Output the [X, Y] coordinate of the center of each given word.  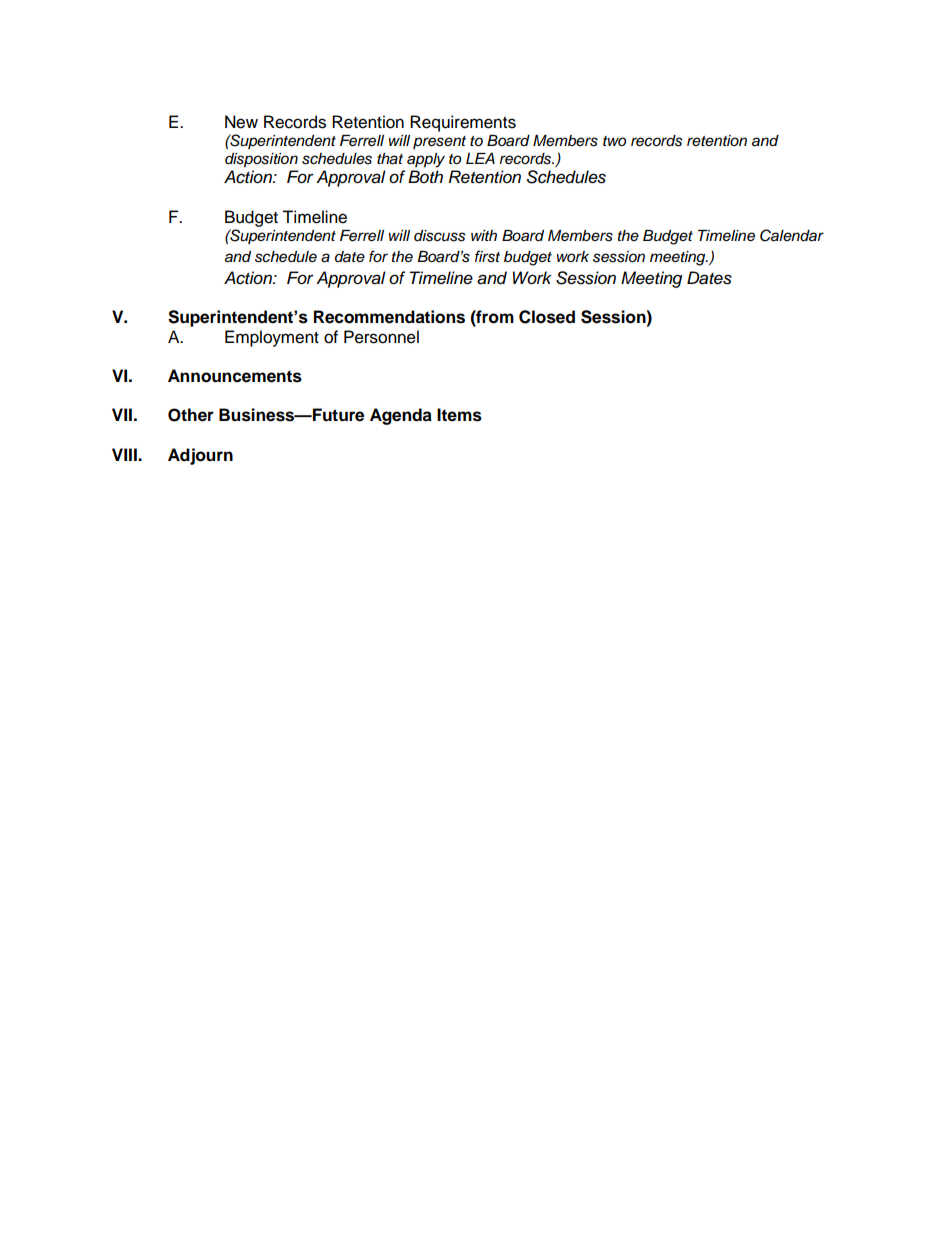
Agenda [401, 416]
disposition [261, 160]
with [484, 235]
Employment [272, 338]
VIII [125, 454]
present [439, 142]
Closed [547, 317]
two [614, 141]
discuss [440, 236]
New [241, 122]
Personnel [381, 337]
